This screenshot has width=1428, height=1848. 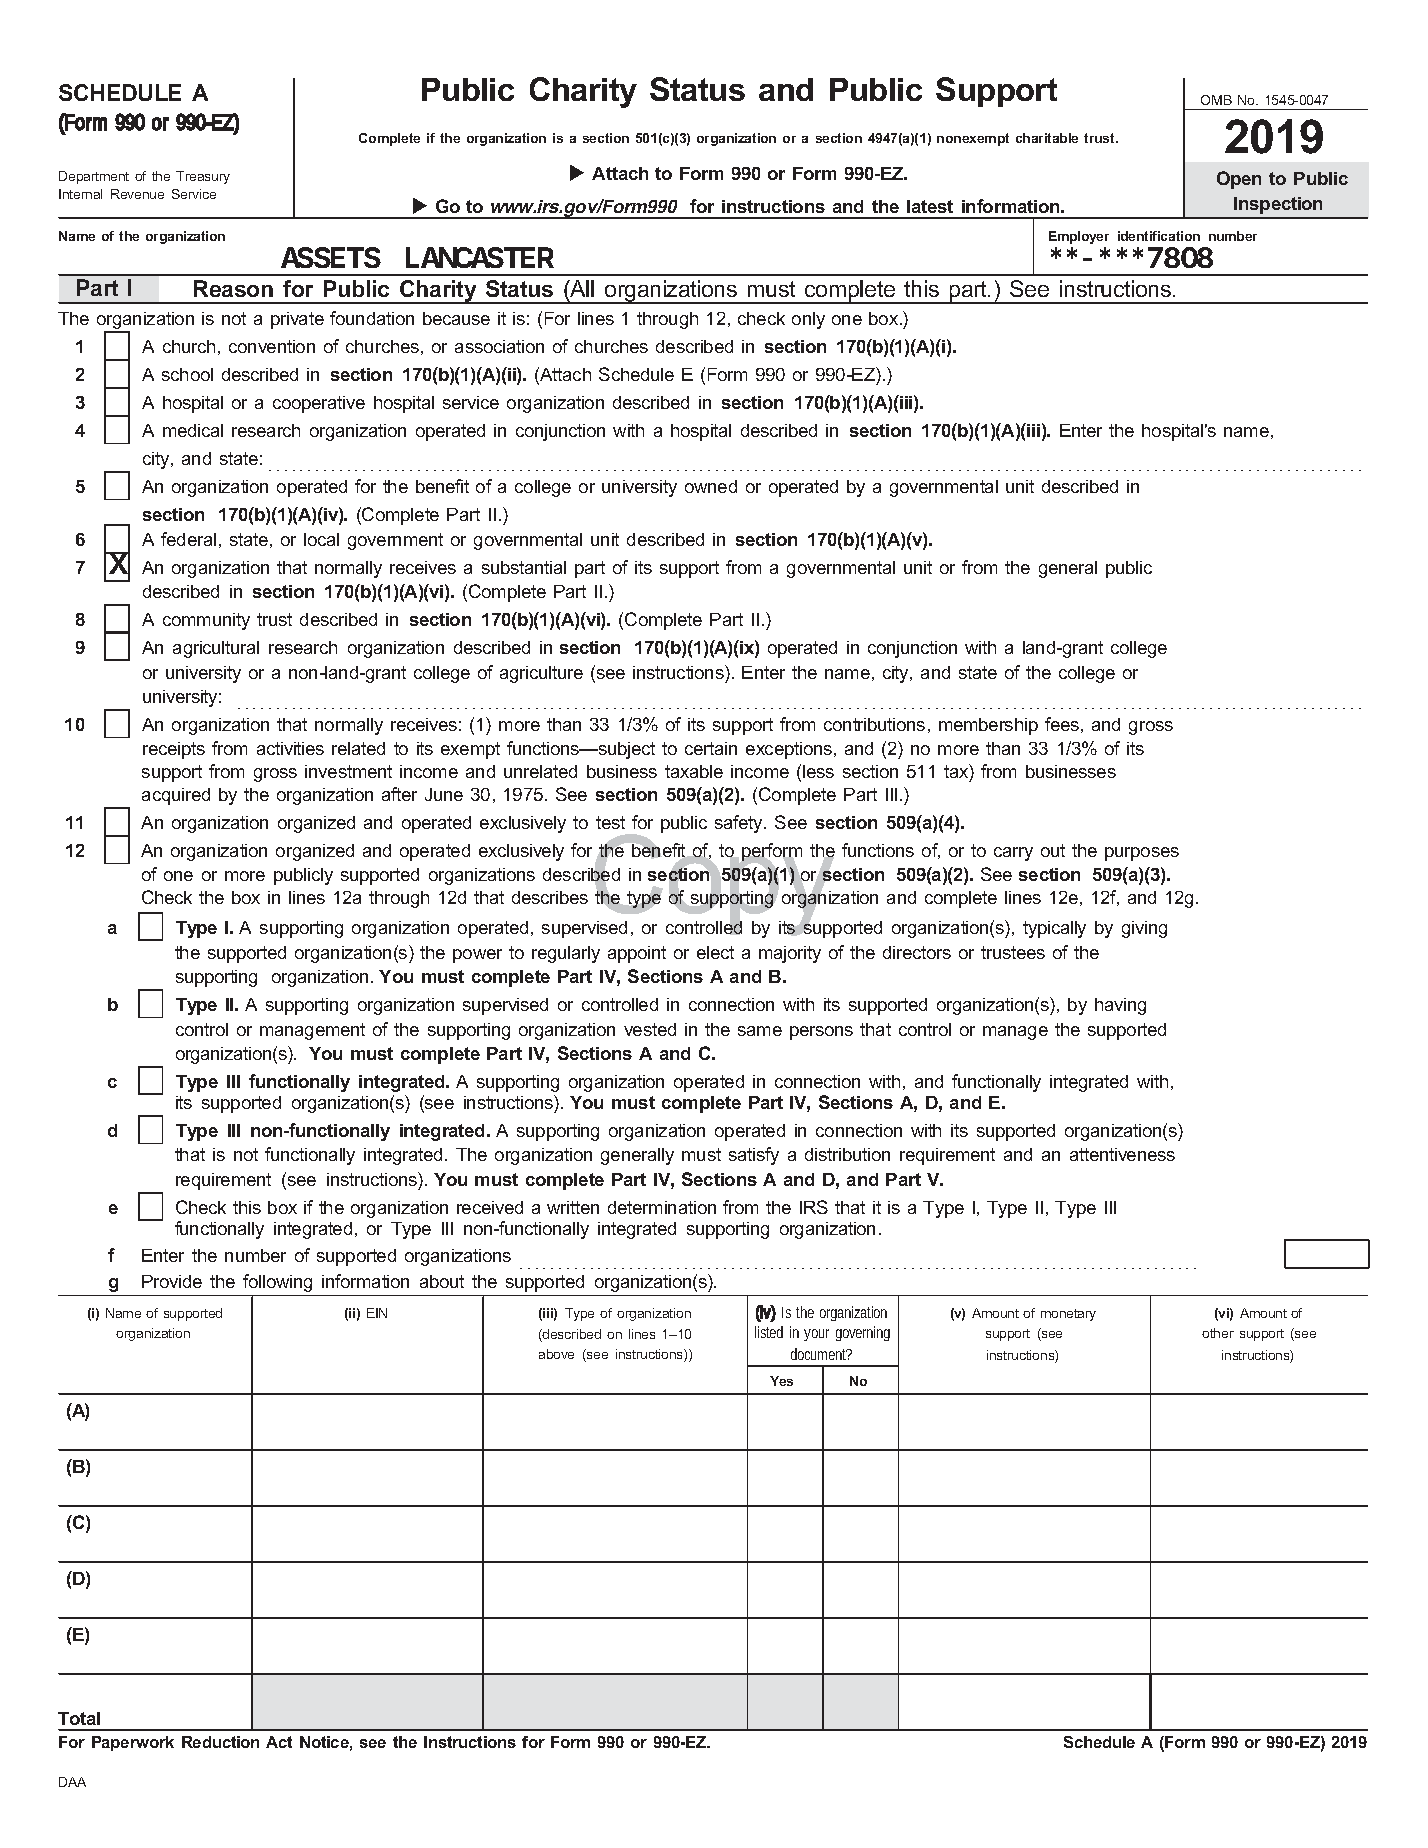 I want to click on acquired, so click(x=176, y=796).
